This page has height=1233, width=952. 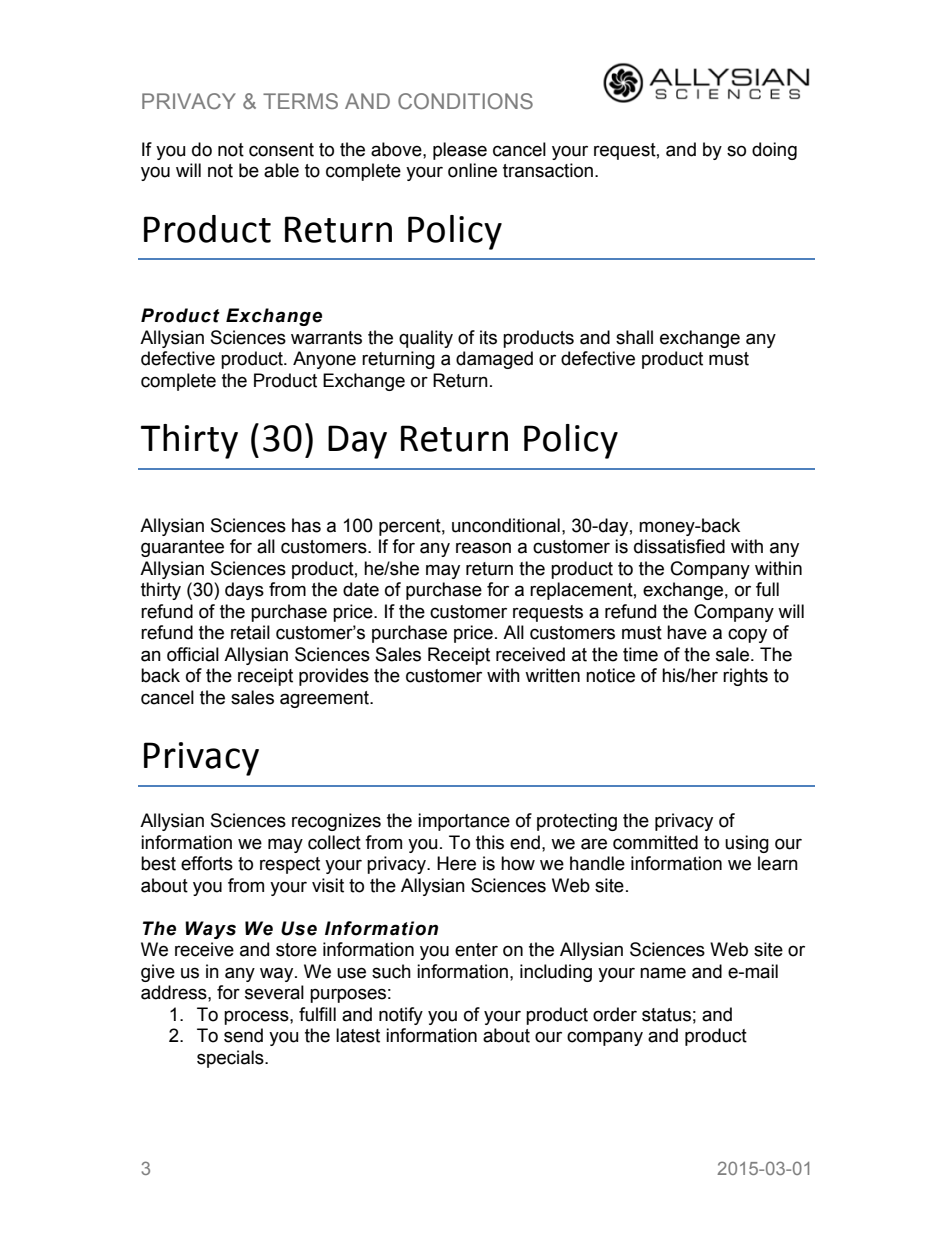 I want to click on written, so click(x=552, y=675).
